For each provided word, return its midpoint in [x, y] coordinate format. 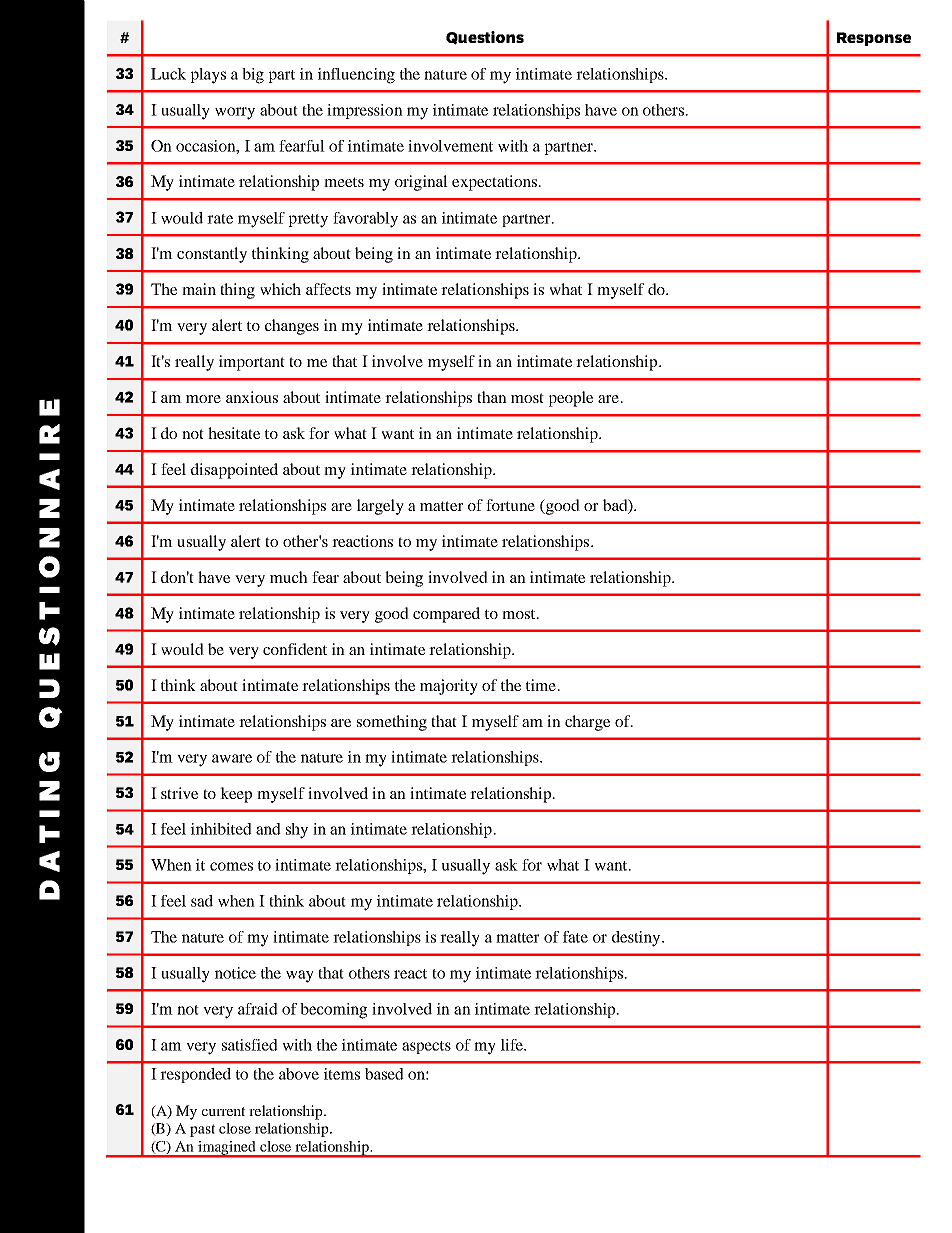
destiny [637, 939]
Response [874, 39]
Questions [485, 38]
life [513, 1045]
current [223, 1111]
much [289, 577]
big [253, 76]
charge [587, 723]
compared [446, 615]
